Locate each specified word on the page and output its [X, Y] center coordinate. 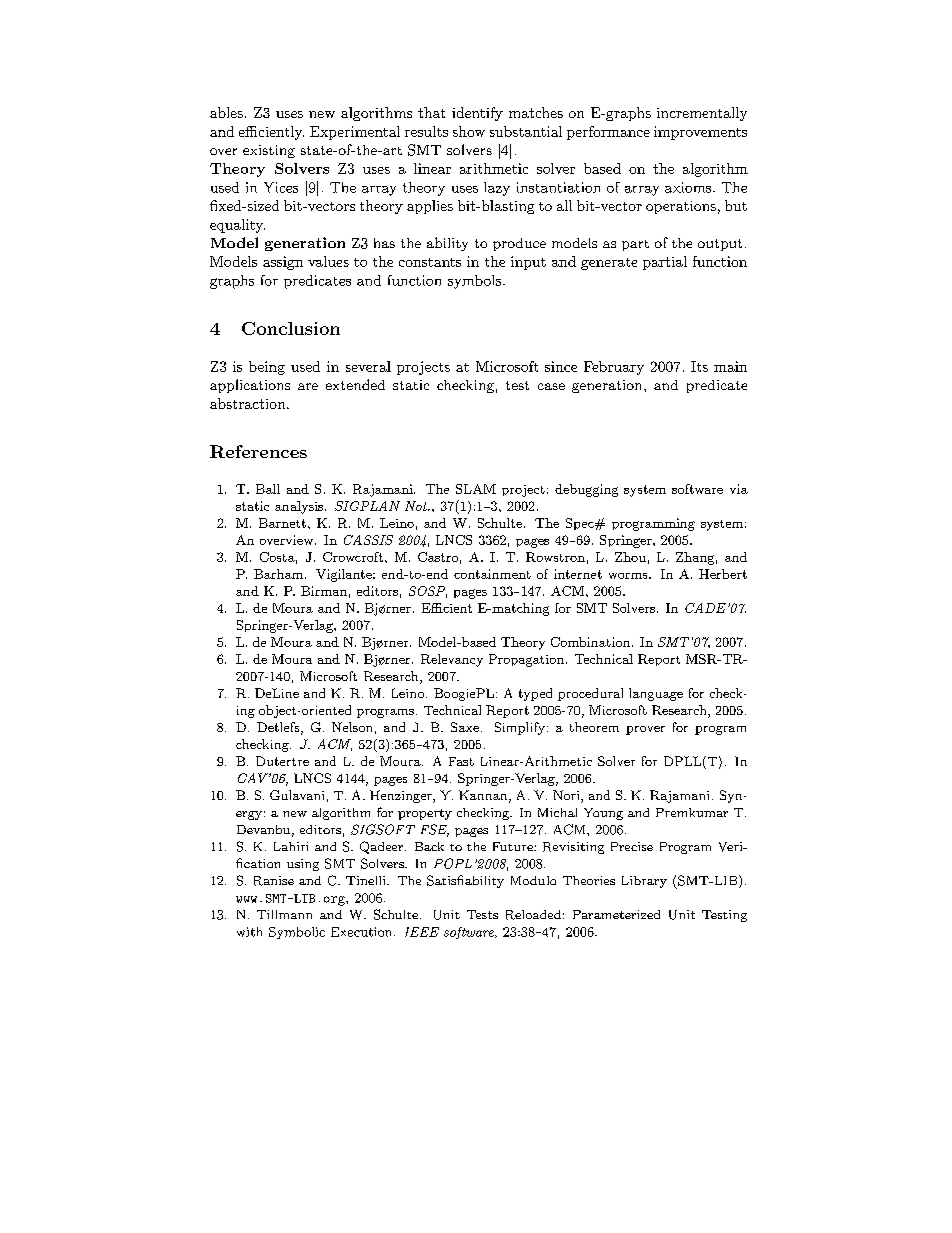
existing [269, 151]
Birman [324, 591]
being [267, 368]
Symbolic [297, 933]
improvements [700, 133]
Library [644, 882]
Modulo [533, 880]
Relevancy [452, 660]
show [469, 131]
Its [699, 366]
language [656, 694]
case [551, 386]
